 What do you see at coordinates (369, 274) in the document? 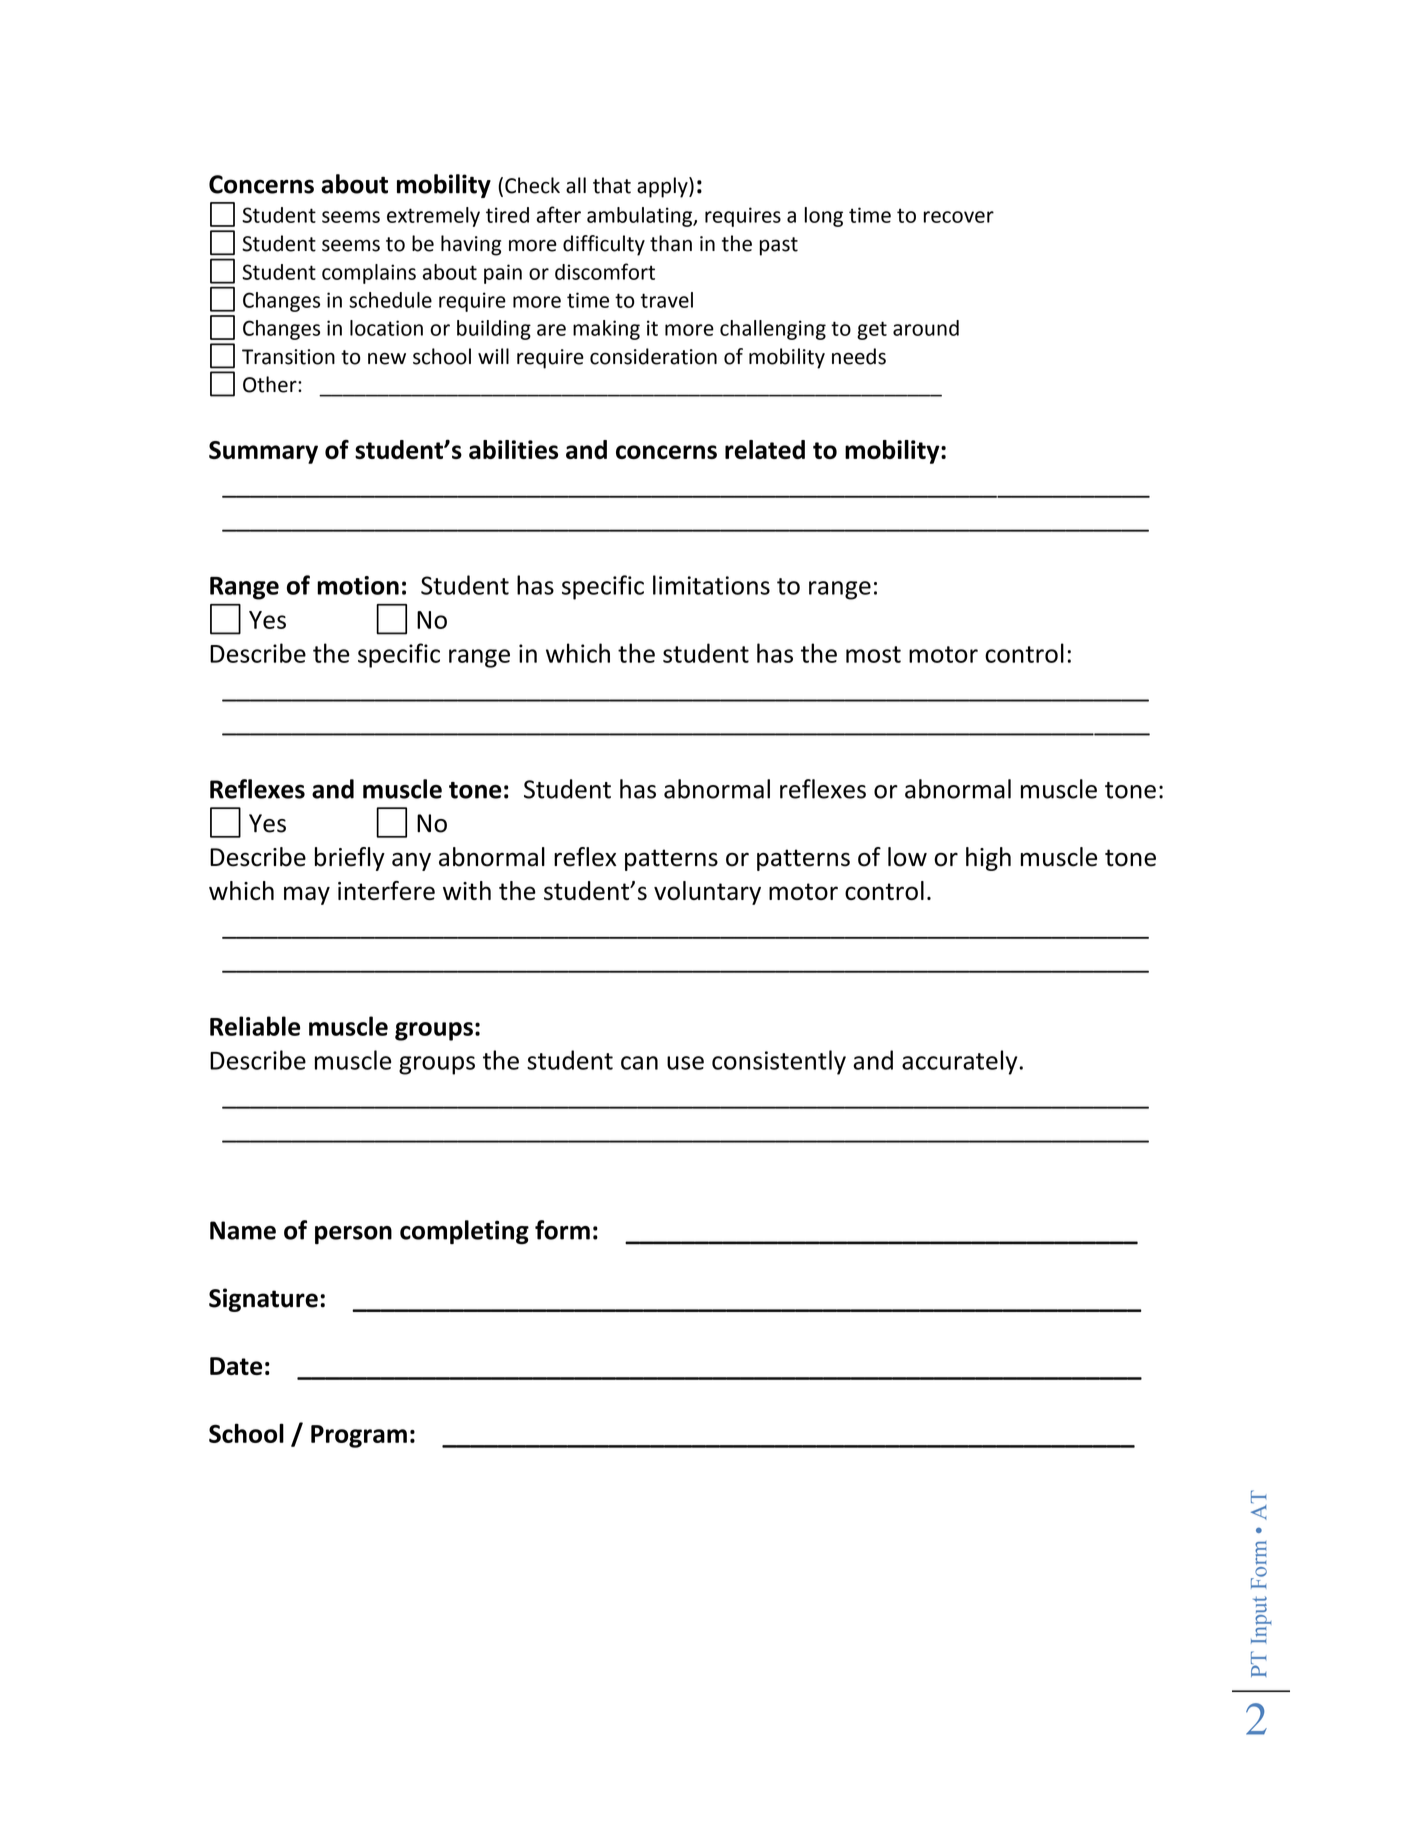
I see `complains` at bounding box center [369, 274].
